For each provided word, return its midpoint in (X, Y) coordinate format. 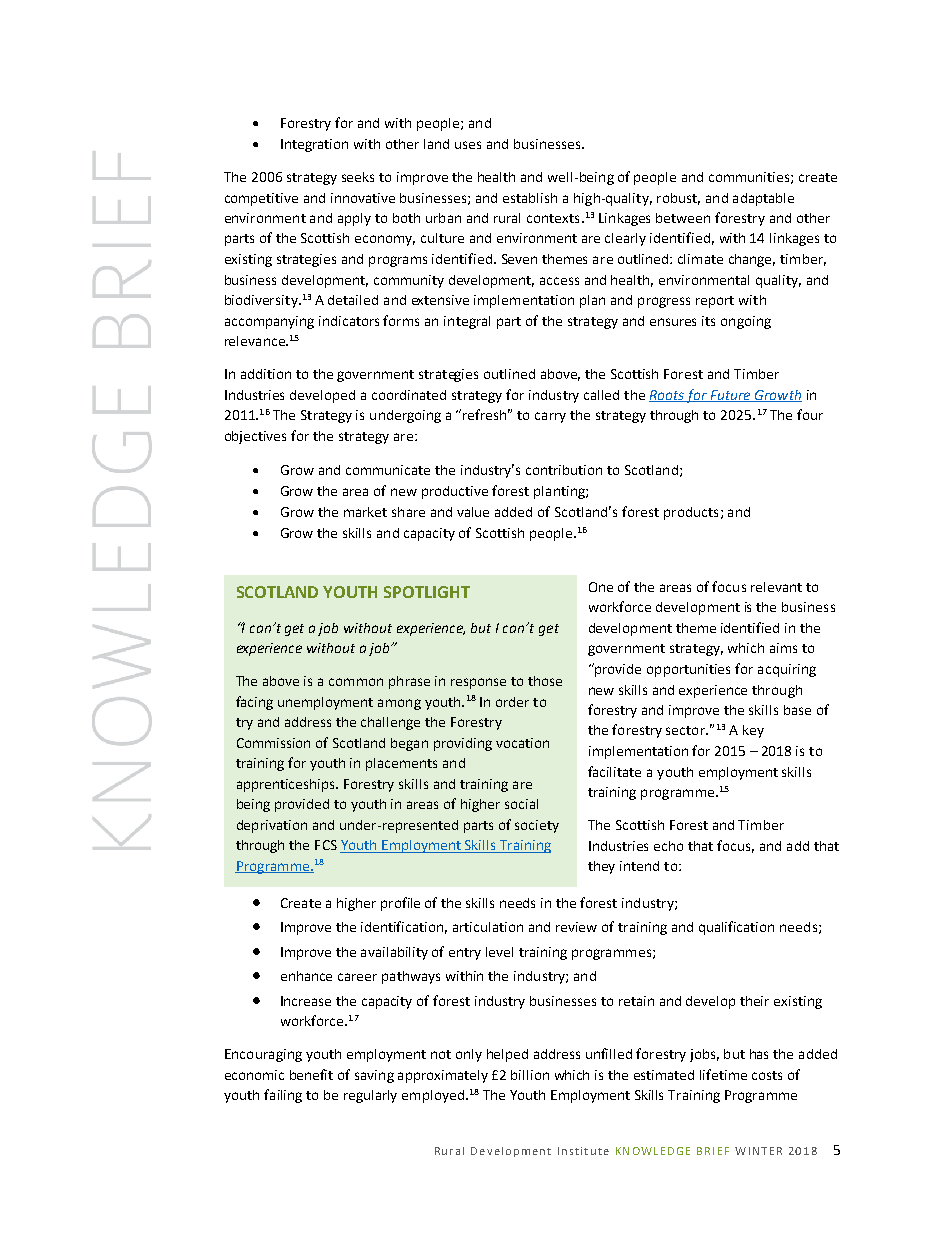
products (691, 513)
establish (530, 198)
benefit (311, 1074)
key (753, 731)
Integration (314, 145)
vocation (522, 743)
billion (530, 1075)
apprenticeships (287, 785)
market (365, 512)
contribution (564, 470)
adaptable (763, 199)
